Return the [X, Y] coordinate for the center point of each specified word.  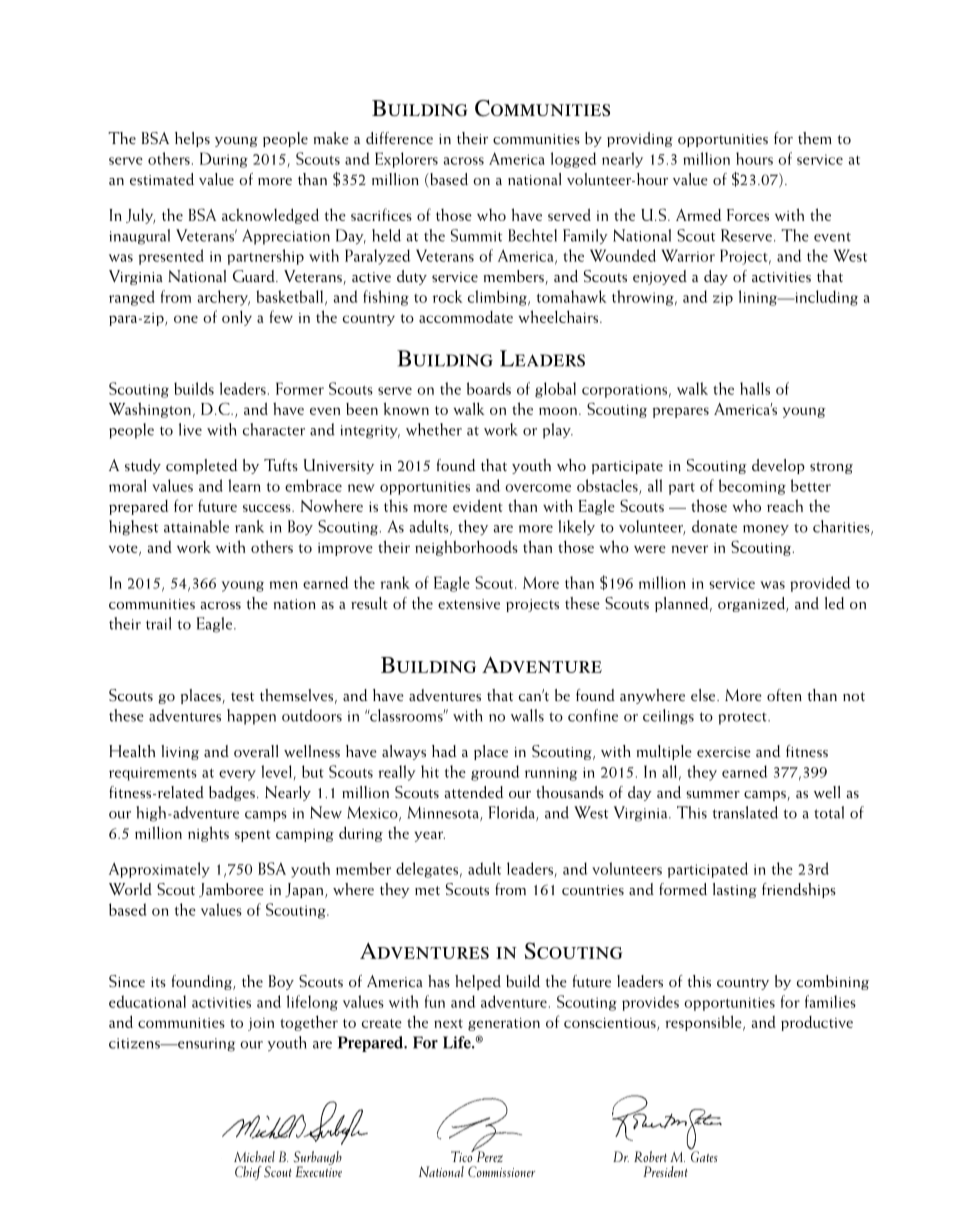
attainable [196, 526]
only [237, 318]
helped [478, 982]
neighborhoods [466, 548]
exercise [724, 752]
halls [755, 388]
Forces [748, 215]
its [158, 982]
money [766, 530]
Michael [254, 1156]
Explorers [406, 160]
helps [192, 139]
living [180, 752]
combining [833, 982]
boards [489, 388]
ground [495, 773]
